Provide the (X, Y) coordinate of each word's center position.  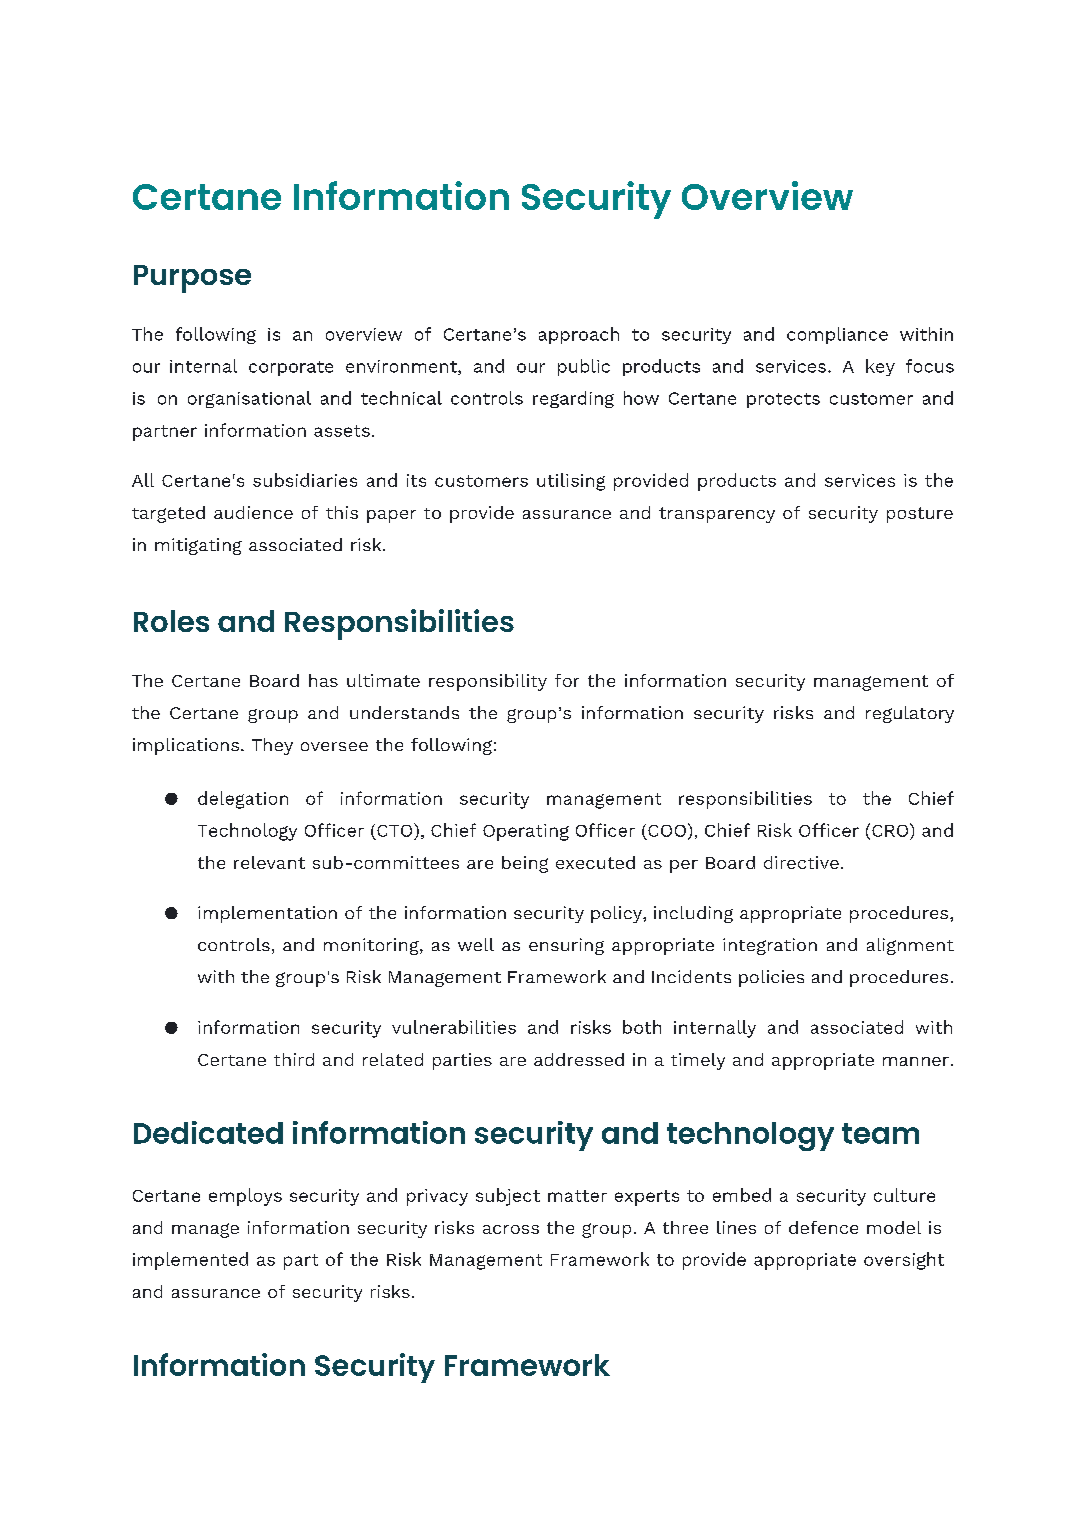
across (511, 1229)
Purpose (192, 279)
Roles (171, 621)
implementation (267, 914)
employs (245, 1197)
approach (579, 335)
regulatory (910, 714)
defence (823, 1227)
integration (770, 946)
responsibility (488, 682)
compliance (837, 335)
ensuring (566, 946)
